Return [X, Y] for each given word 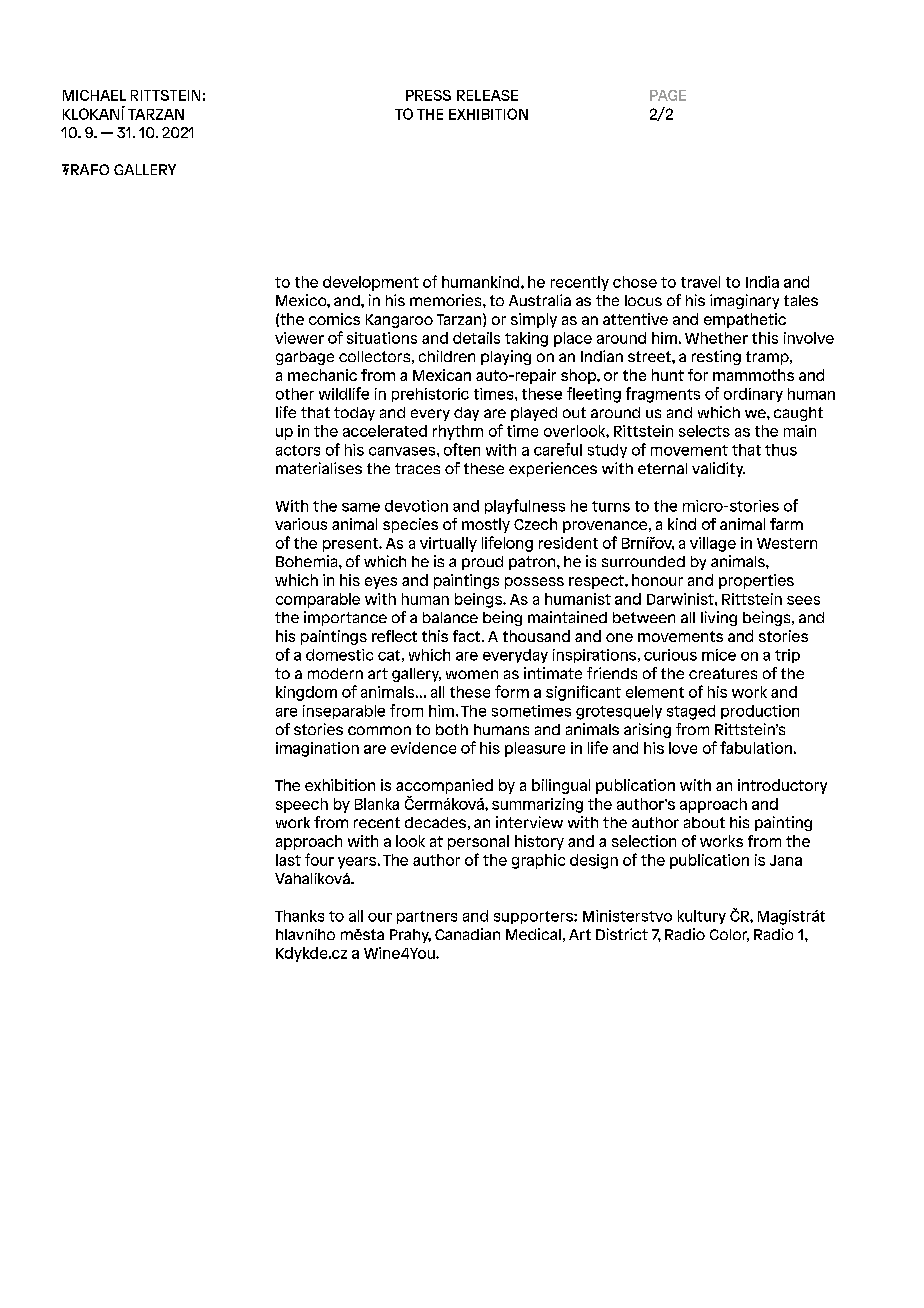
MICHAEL [94, 95]
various [301, 524]
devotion [416, 506]
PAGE [668, 95]
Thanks [299, 916]
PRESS [428, 95]
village [713, 544]
